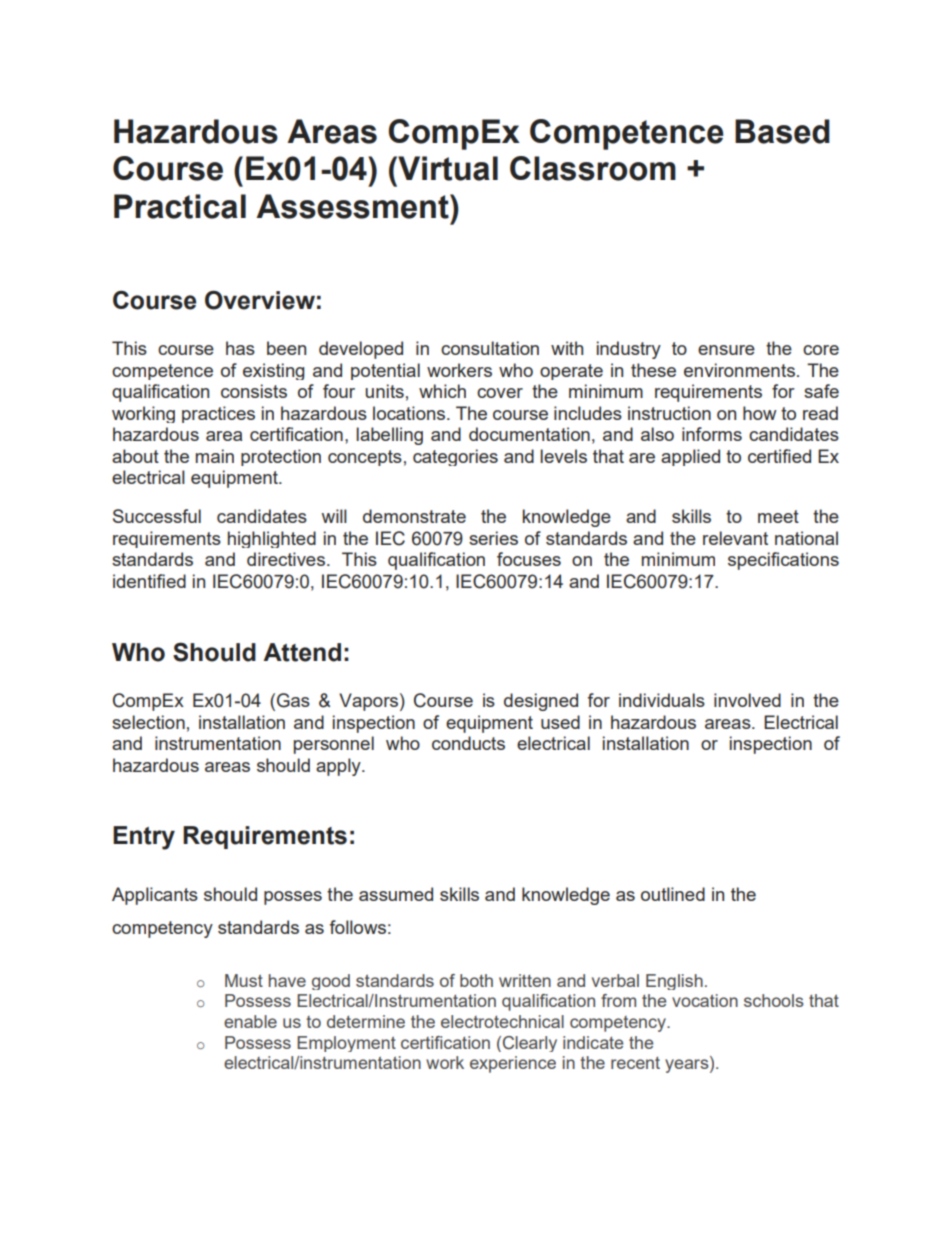 This page has height=1233, width=952. What do you see at coordinates (180, 206) in the page?
I see `Practical` at bounding box center [180, 206].
